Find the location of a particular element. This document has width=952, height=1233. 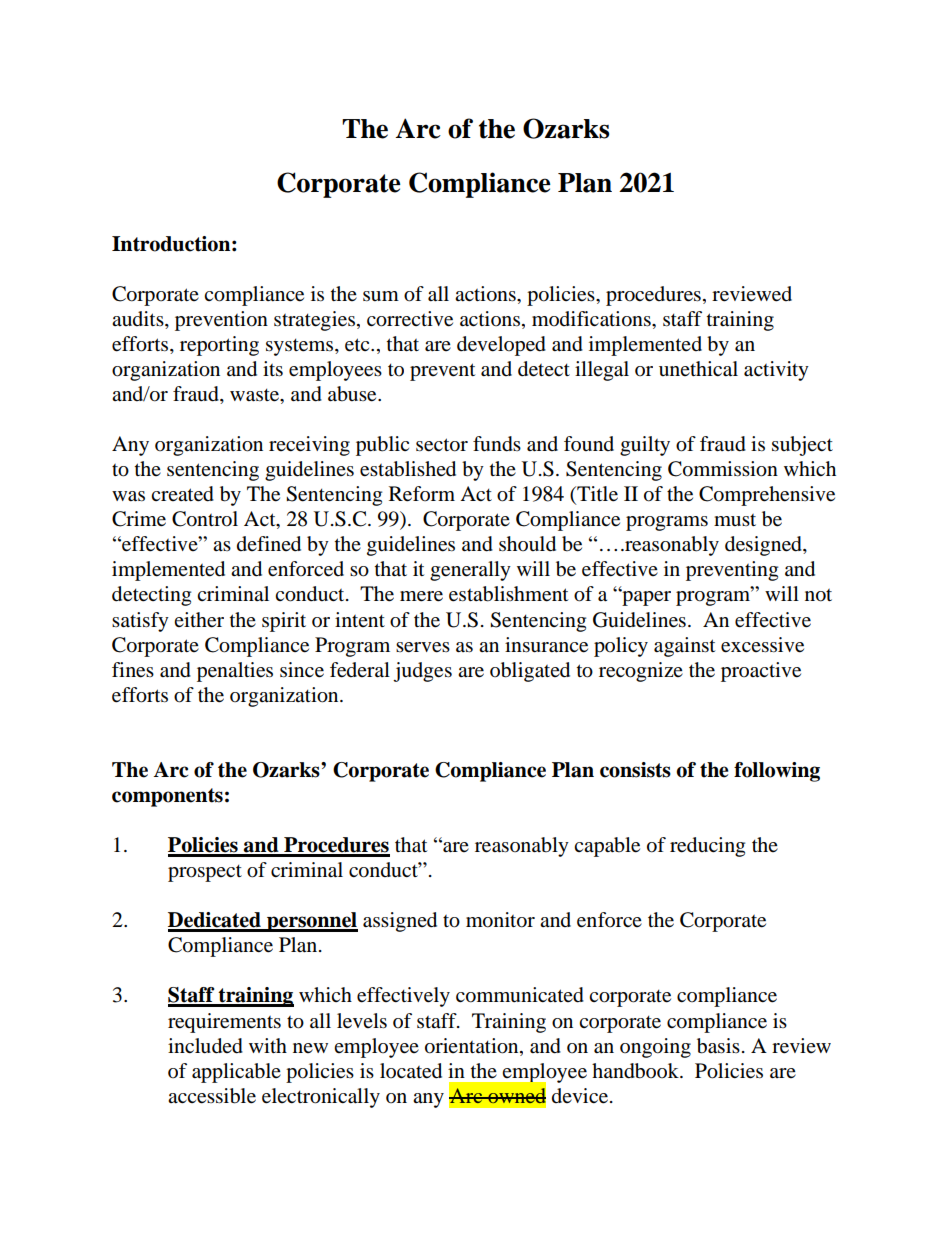

reporting is located at coordinates (219, 346).
